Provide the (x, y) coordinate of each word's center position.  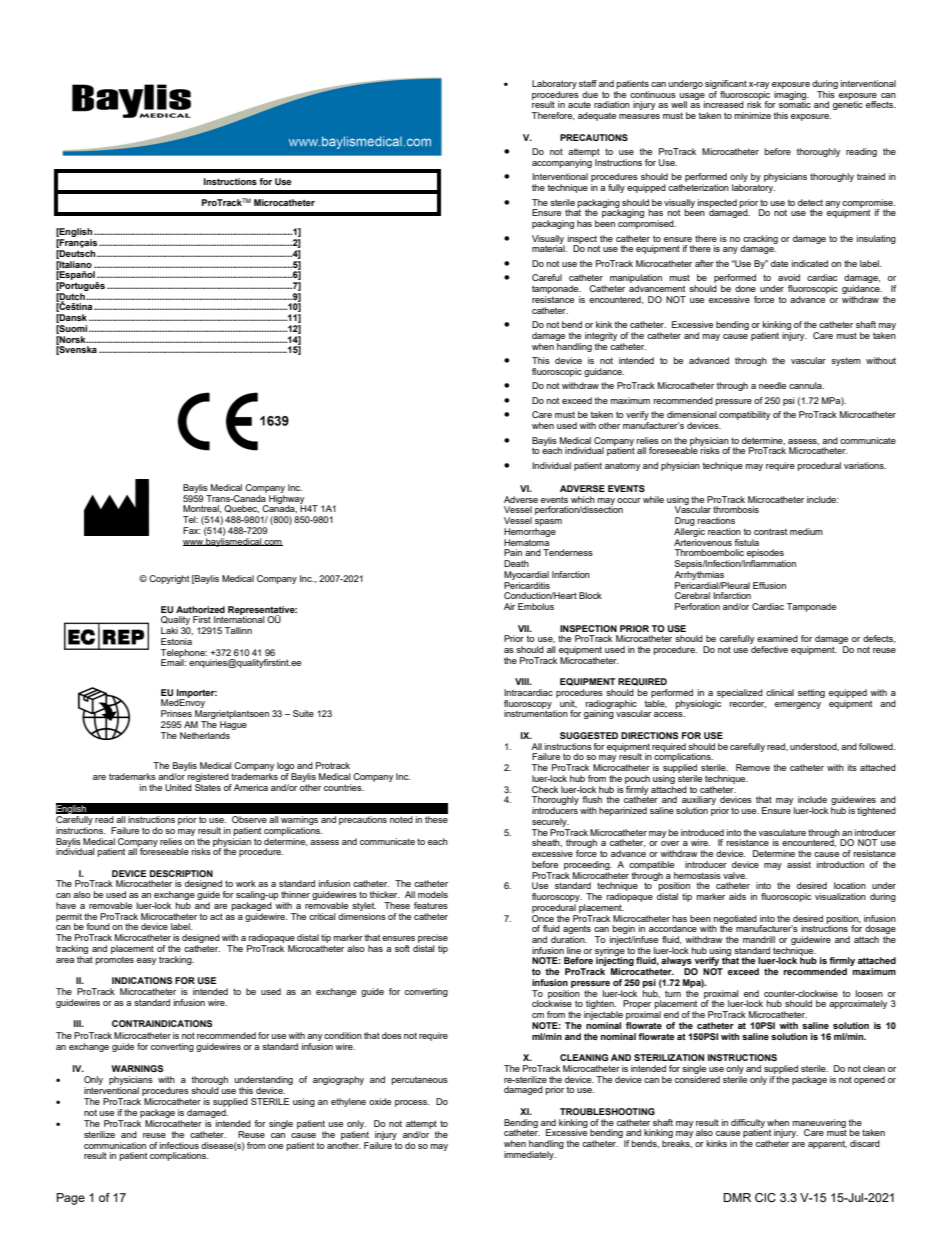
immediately (530, 1155)
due (590, 94)
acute (579, 104)
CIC (765, 1197)
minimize (753, 115)
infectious (179, 1145)
